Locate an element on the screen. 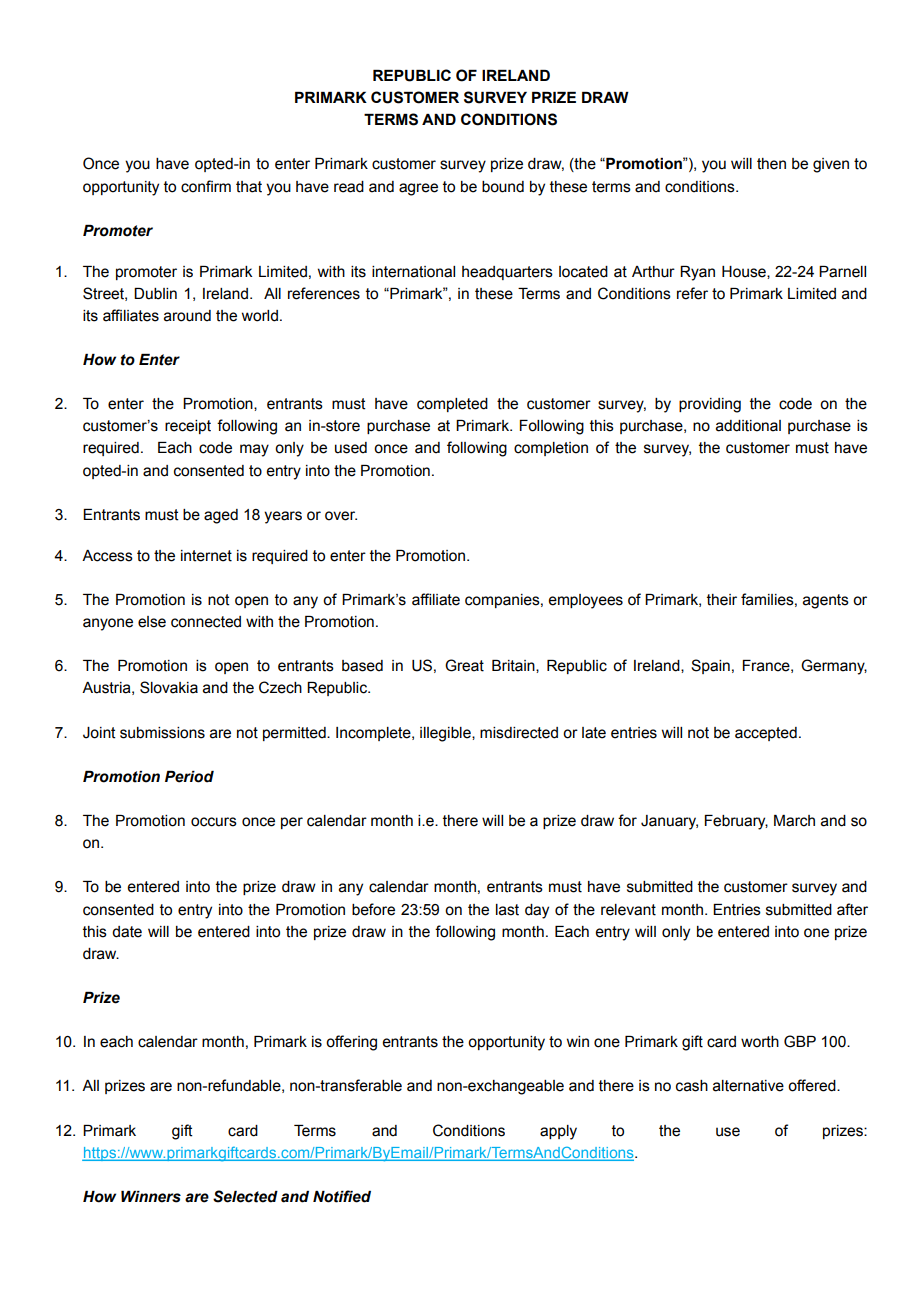 Image resolution: width=924 pixels, height=1307 pixels. additional is located at coordinates (748, 426).
